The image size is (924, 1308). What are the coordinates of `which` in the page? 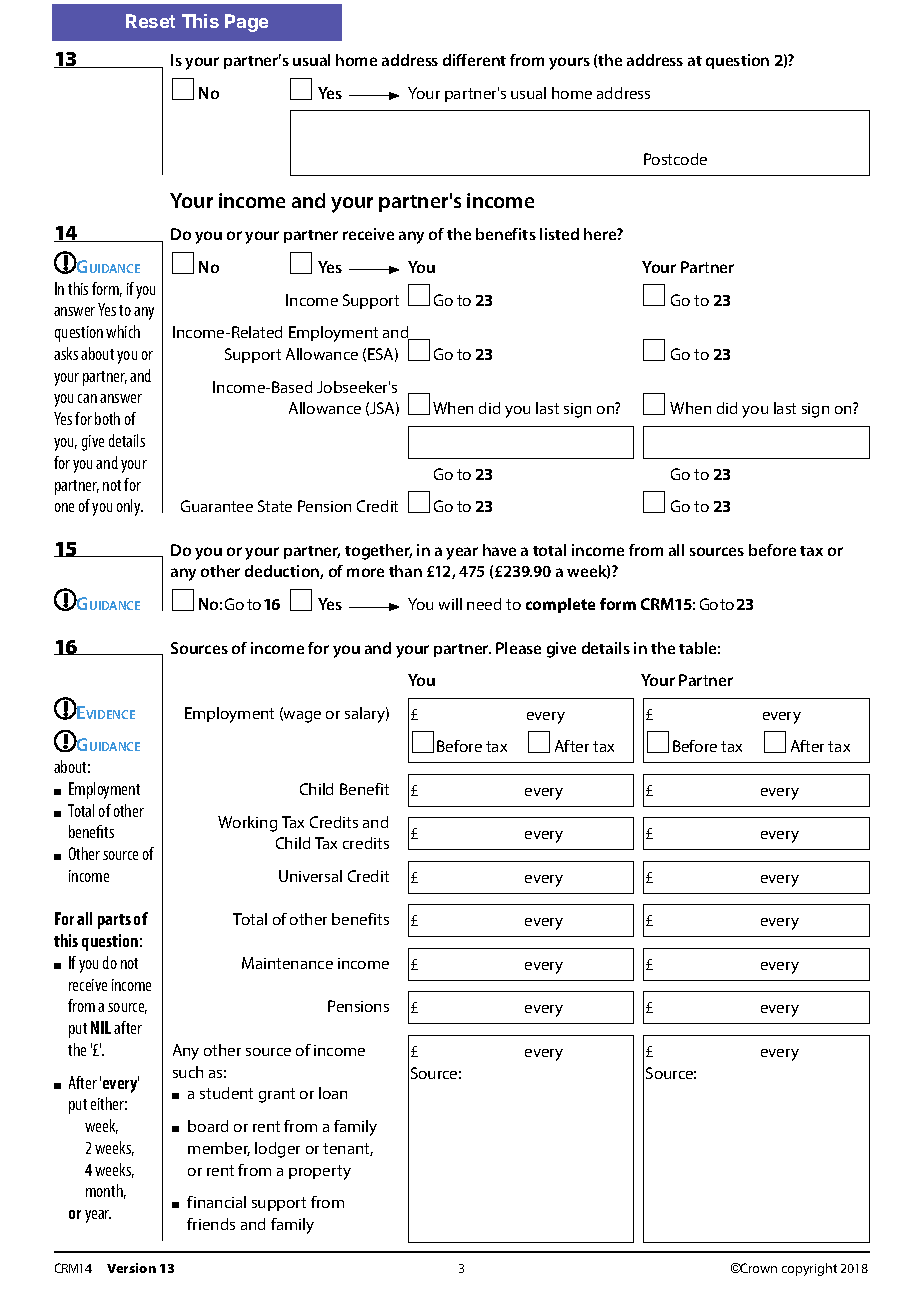 It's located at (123, 331).
